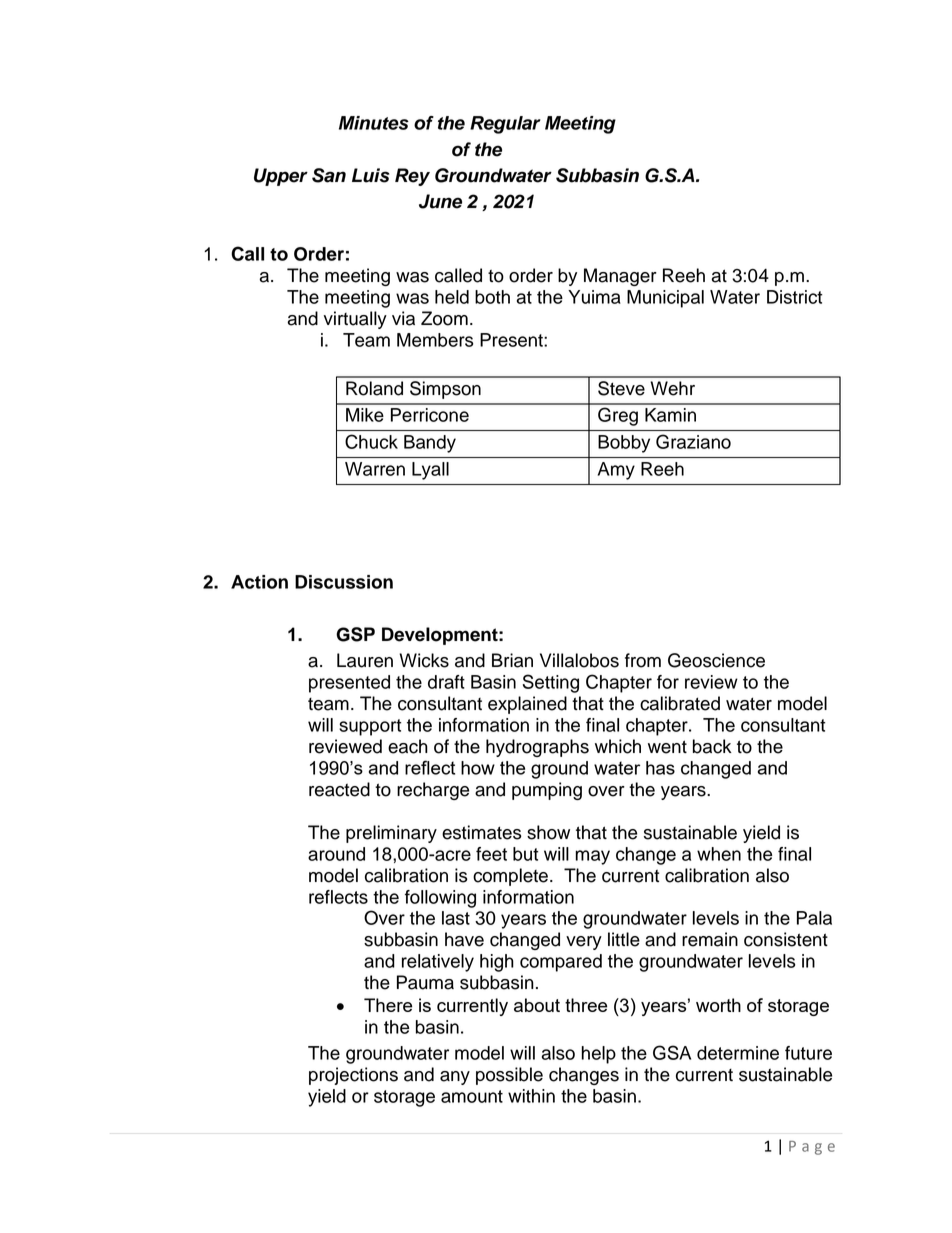 The width and height of the screenshot is (952, 1233). What do you see at coordinates (509, 1076) in the screenshot?
I see `possible` at bounding box center [509, 1076].
